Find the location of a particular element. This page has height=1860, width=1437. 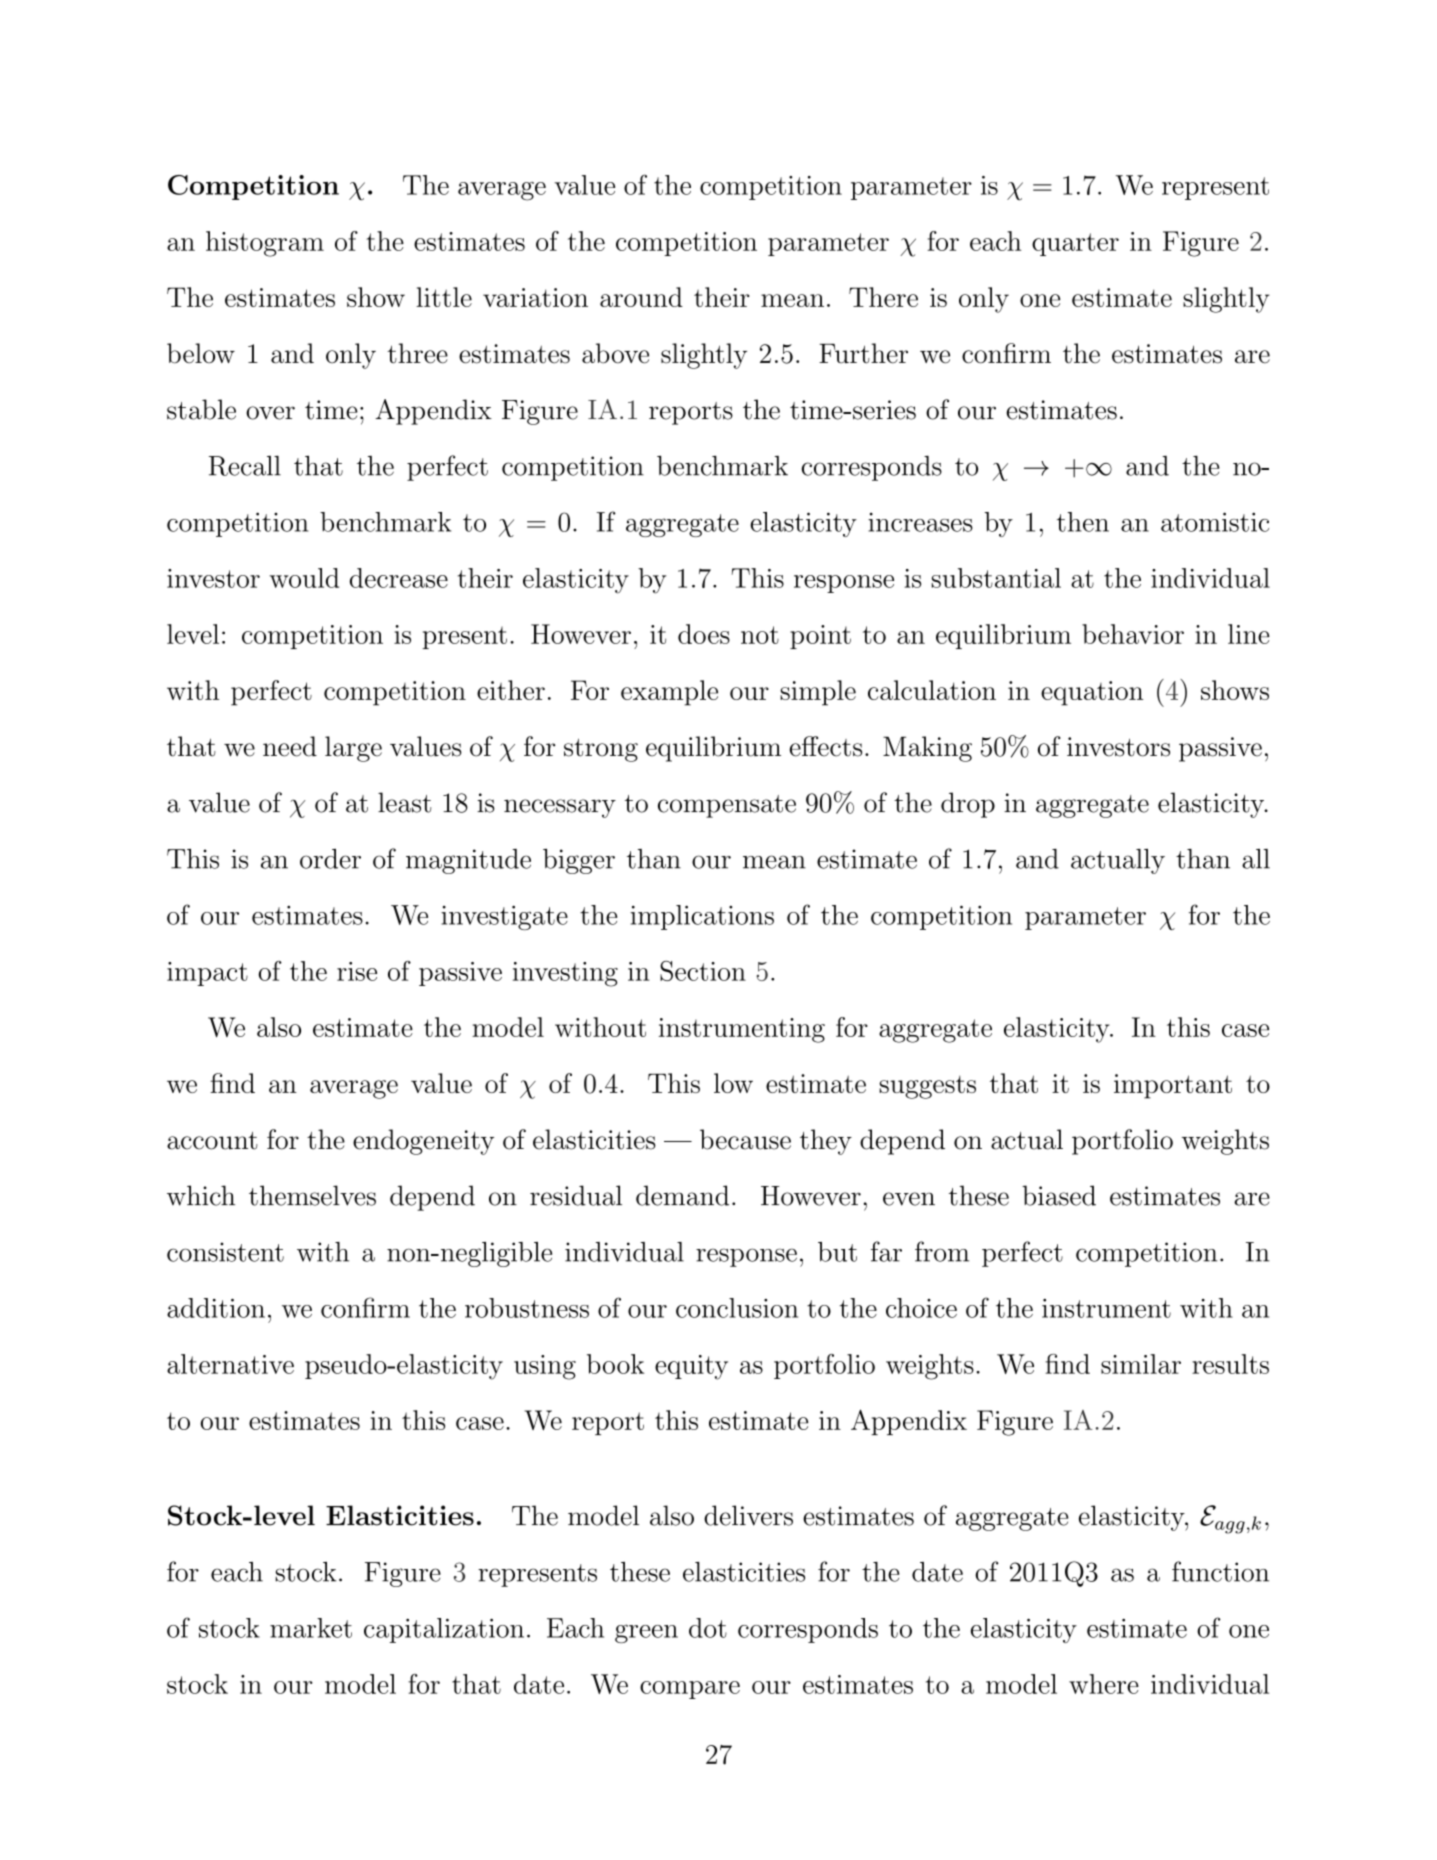

quarter is located at coordinates (1075, 244).
